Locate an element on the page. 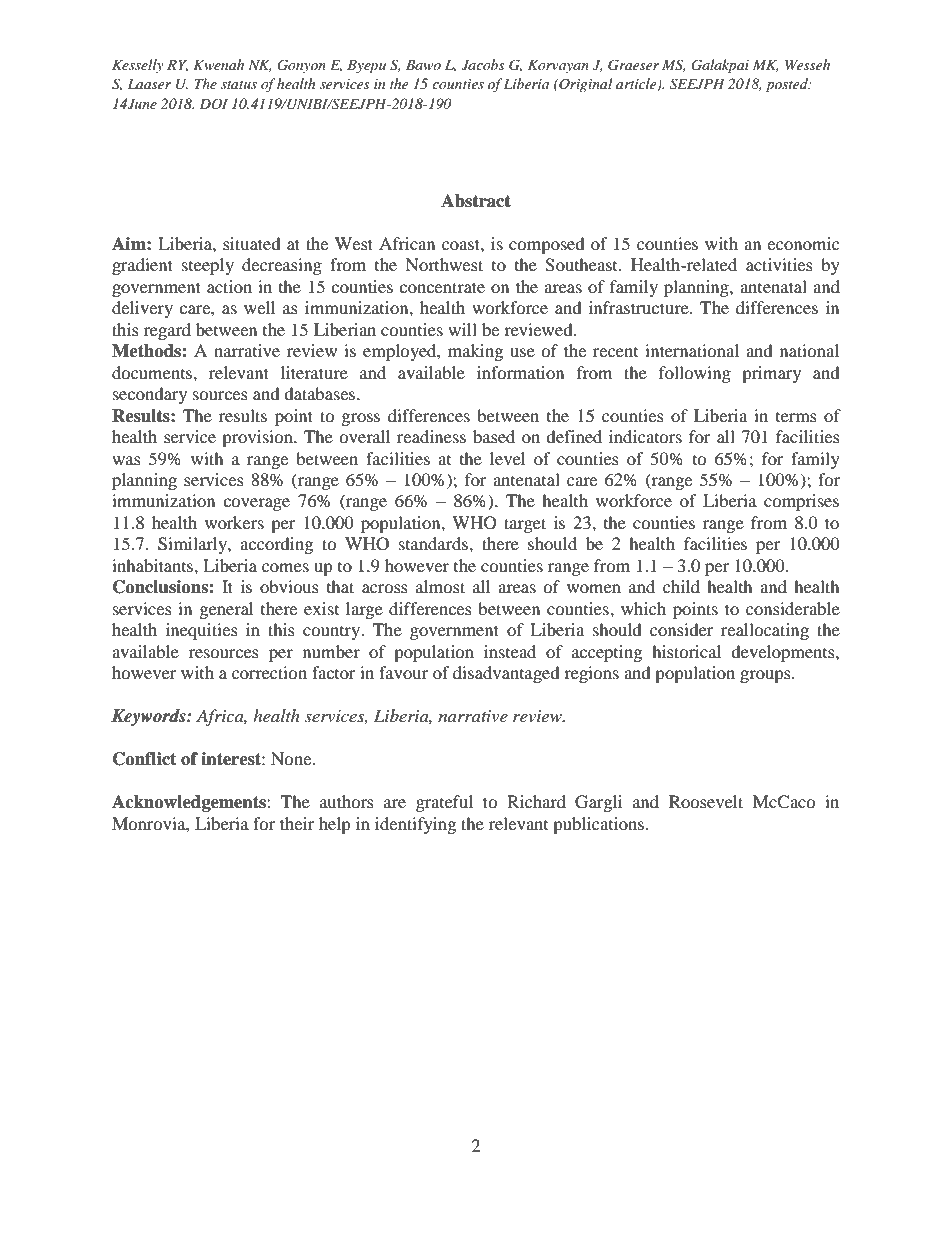 This image has height=1233, width=952. inequities is located at coordinates (202, 631).
